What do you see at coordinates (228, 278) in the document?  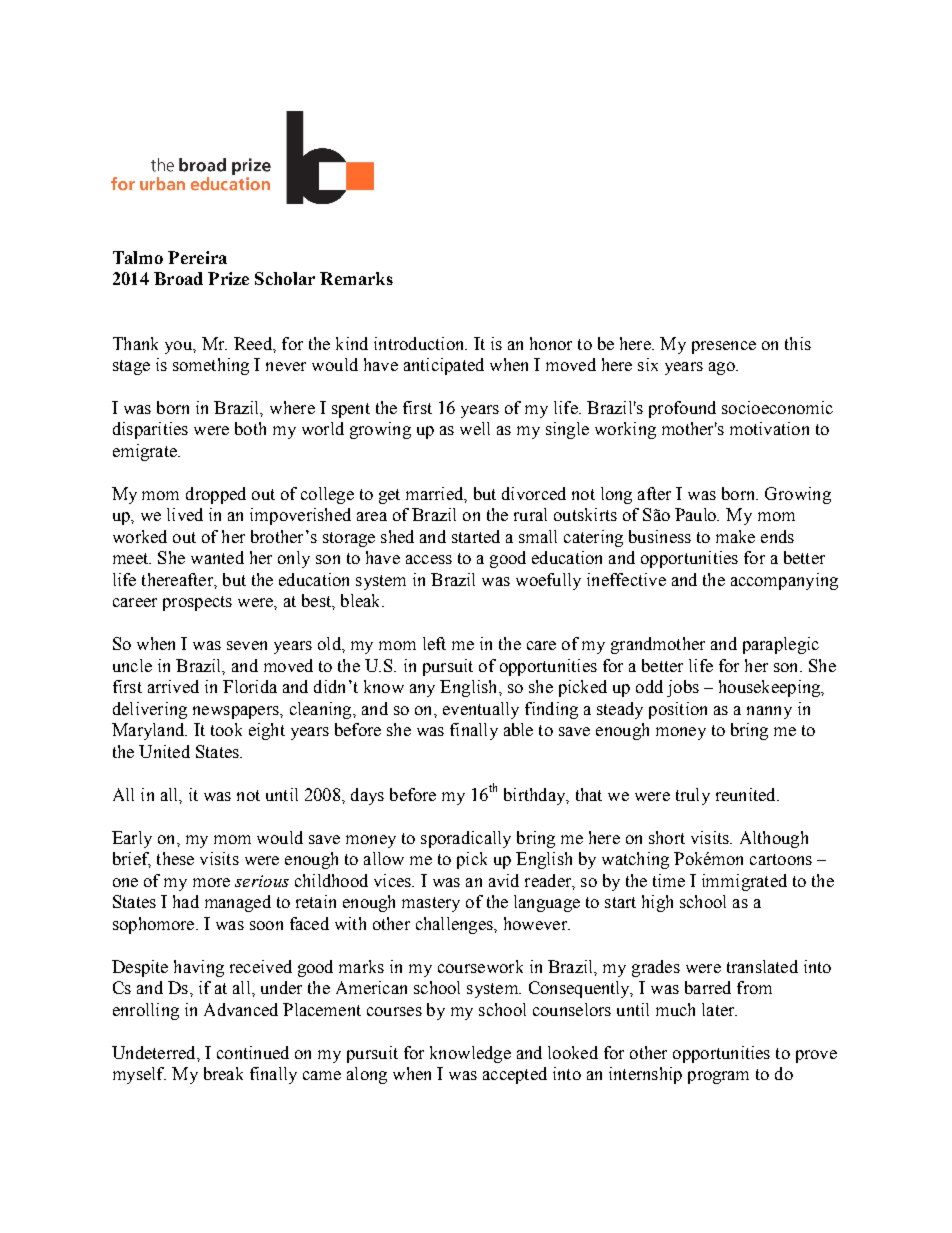 I see `Prize` at bounding box center [228, 278].
